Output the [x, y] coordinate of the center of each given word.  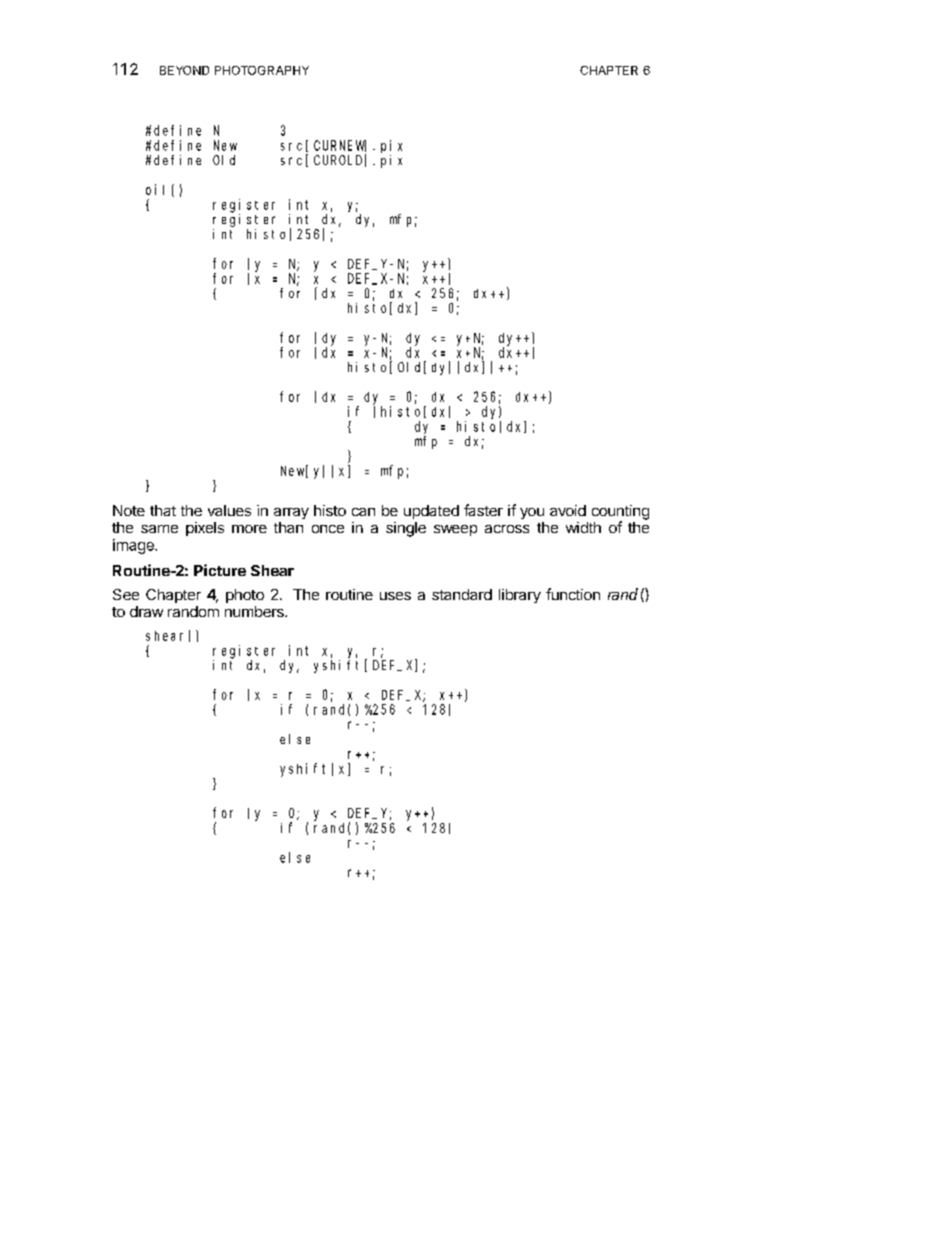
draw [146, 611]
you [532, 513]
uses [395, 596]
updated [431, 512]
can [363, 512]
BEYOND [184, 70]
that [163, 510]
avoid [568, 510]
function [573, 594]
